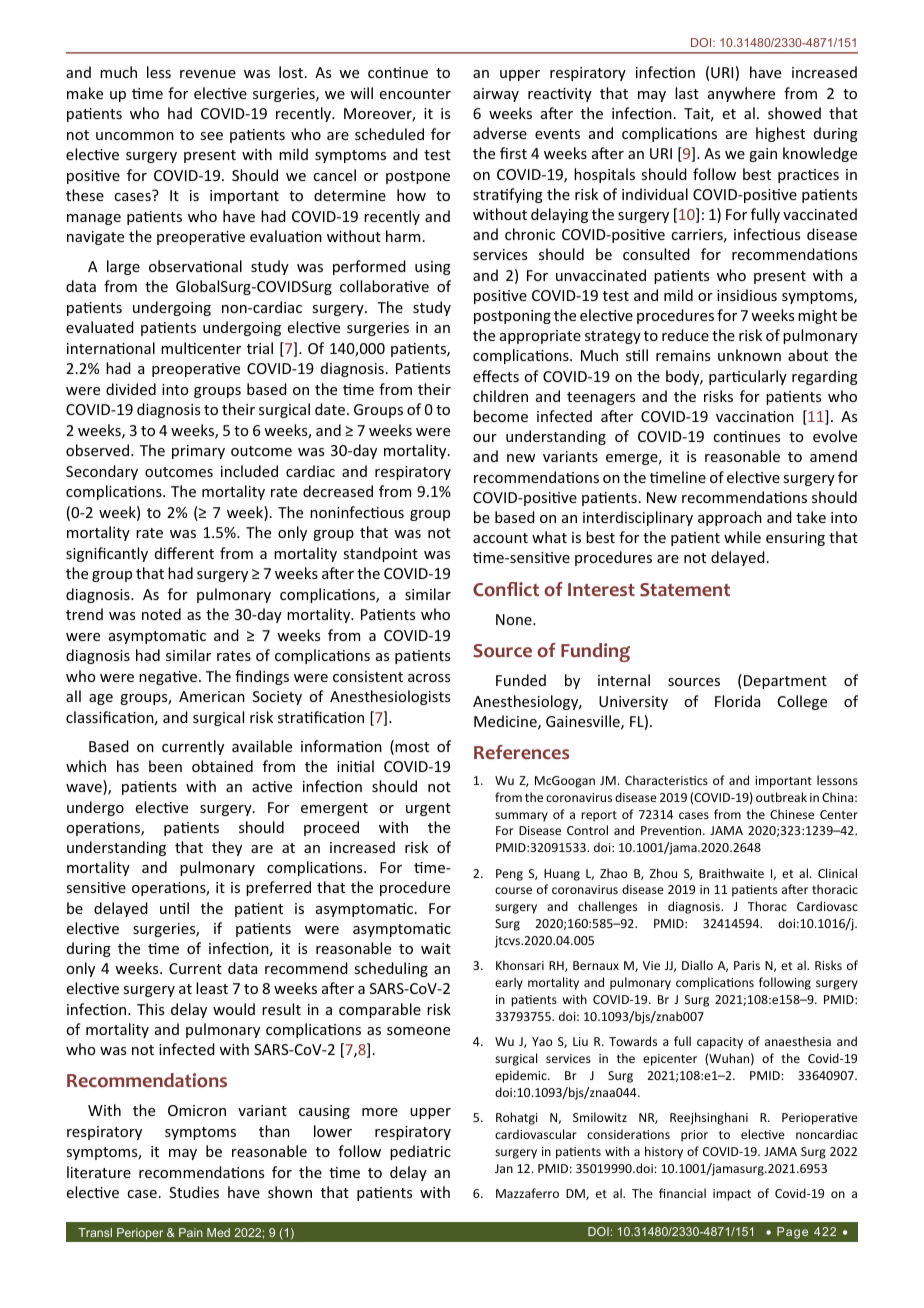 The height and width of the screenshot is (1308, 924). What do you see at coordinates (227, 848) in the screenshot?
I see `they` at bounding box center [227, 848].
